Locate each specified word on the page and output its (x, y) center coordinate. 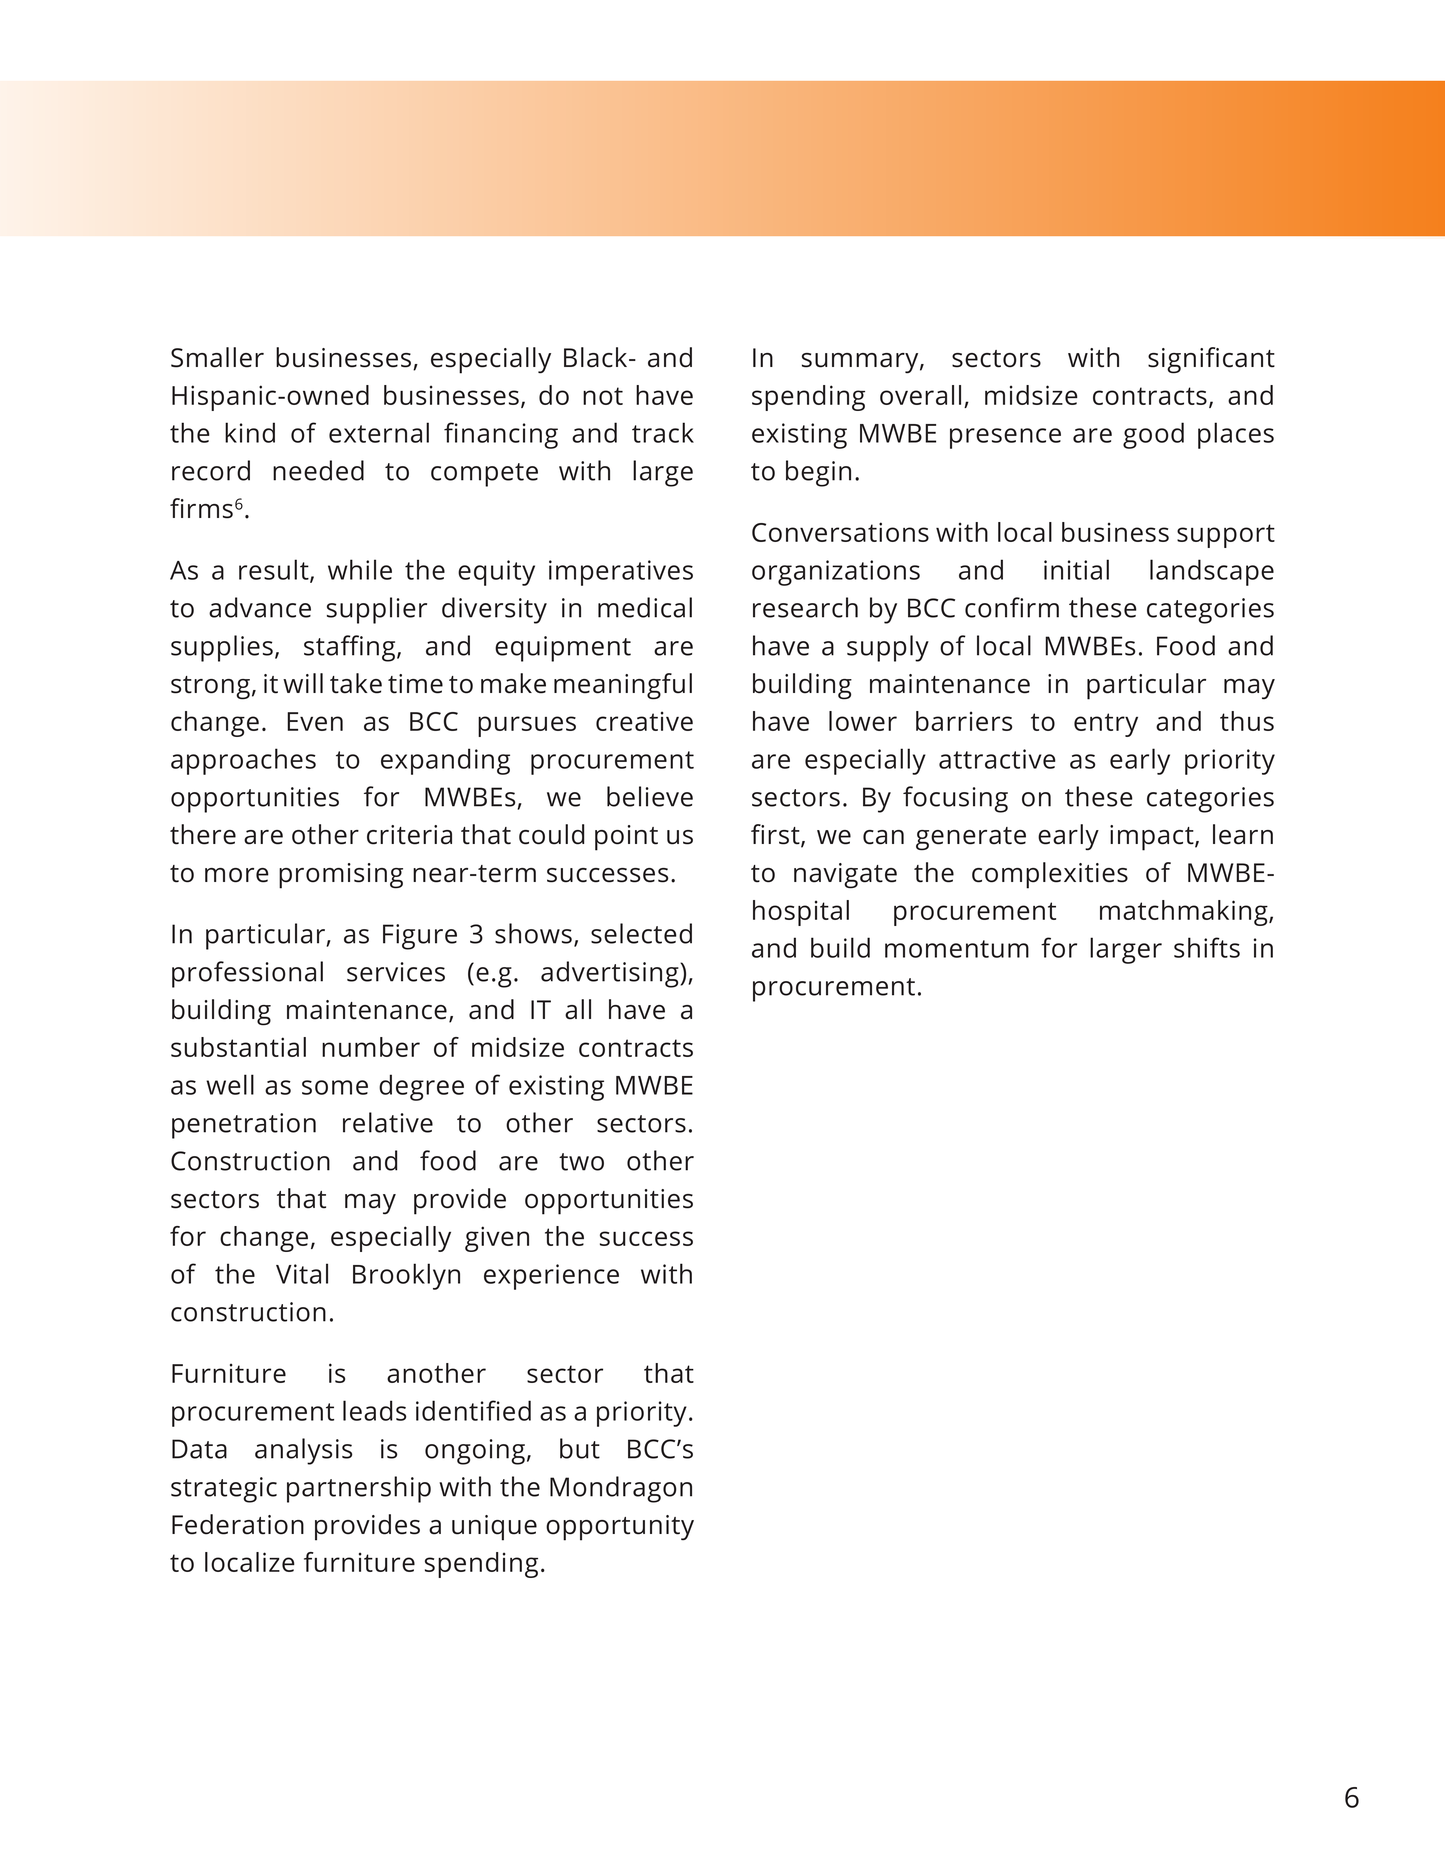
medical (645, 607)
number (371, 1047)
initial (1076, 569)
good (1153, 435)
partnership (359, 1489)
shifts (1207, 947)
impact (1153, 838)
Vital (302, 1273)
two (581, 1162)
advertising (611, 974)
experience (551, 1277)
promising (341, 876)
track (663, 432)
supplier (377, 610)
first (776, 835)
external (379, 432)
